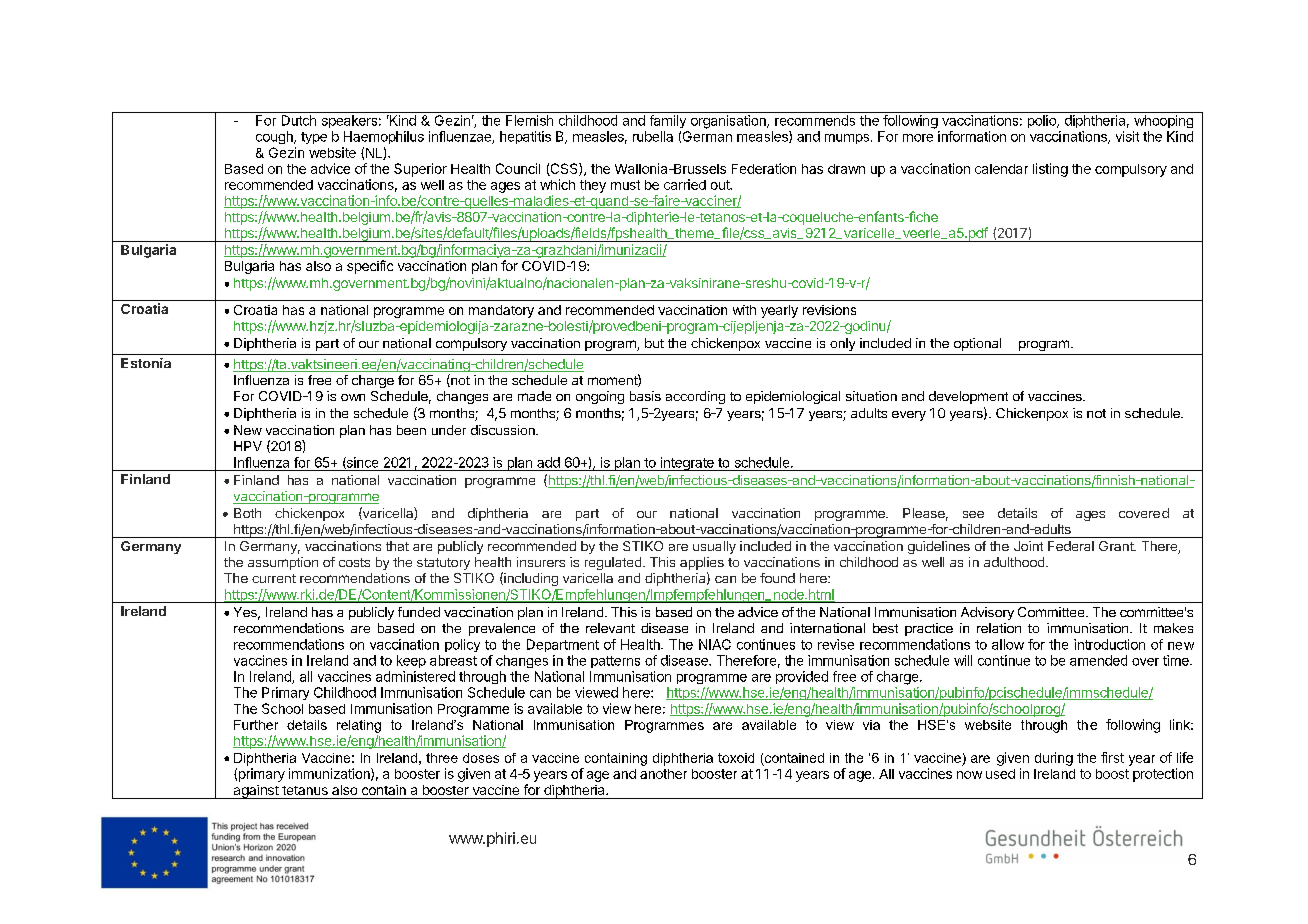 The height and width of the screenshot is (924, 1308). Describe the element at coordinates (654, 343) in the screenshot. I see `but` at that location.
